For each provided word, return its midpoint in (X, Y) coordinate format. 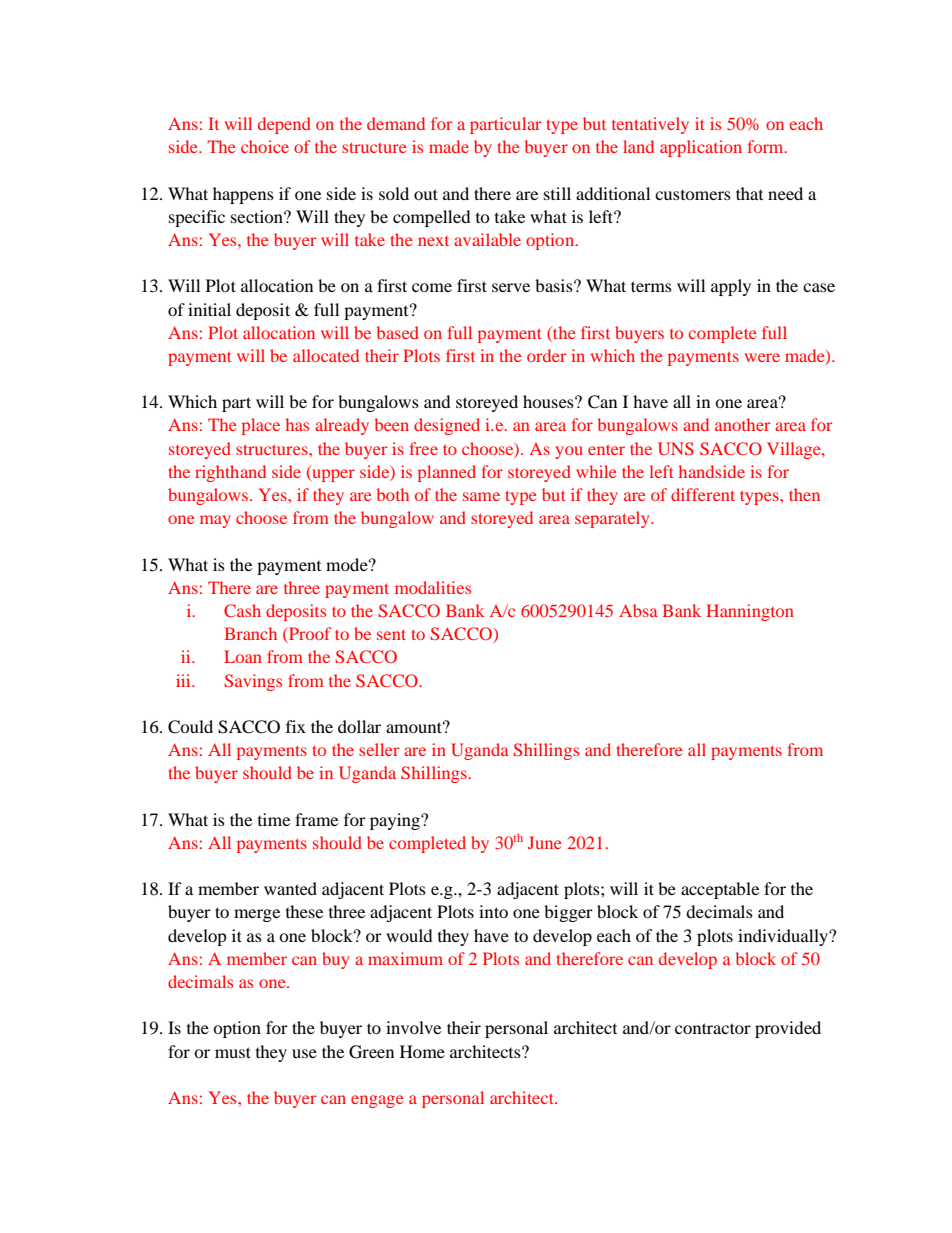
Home (422, 1051)
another (743, 424)
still (557, 193)
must (233, 1052)
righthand (230, 473)
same (481, 496)
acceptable (720, 890)
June (545, 842)
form (767, 146)
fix (296, 726)
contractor (713, 1028)
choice (265, 146)
